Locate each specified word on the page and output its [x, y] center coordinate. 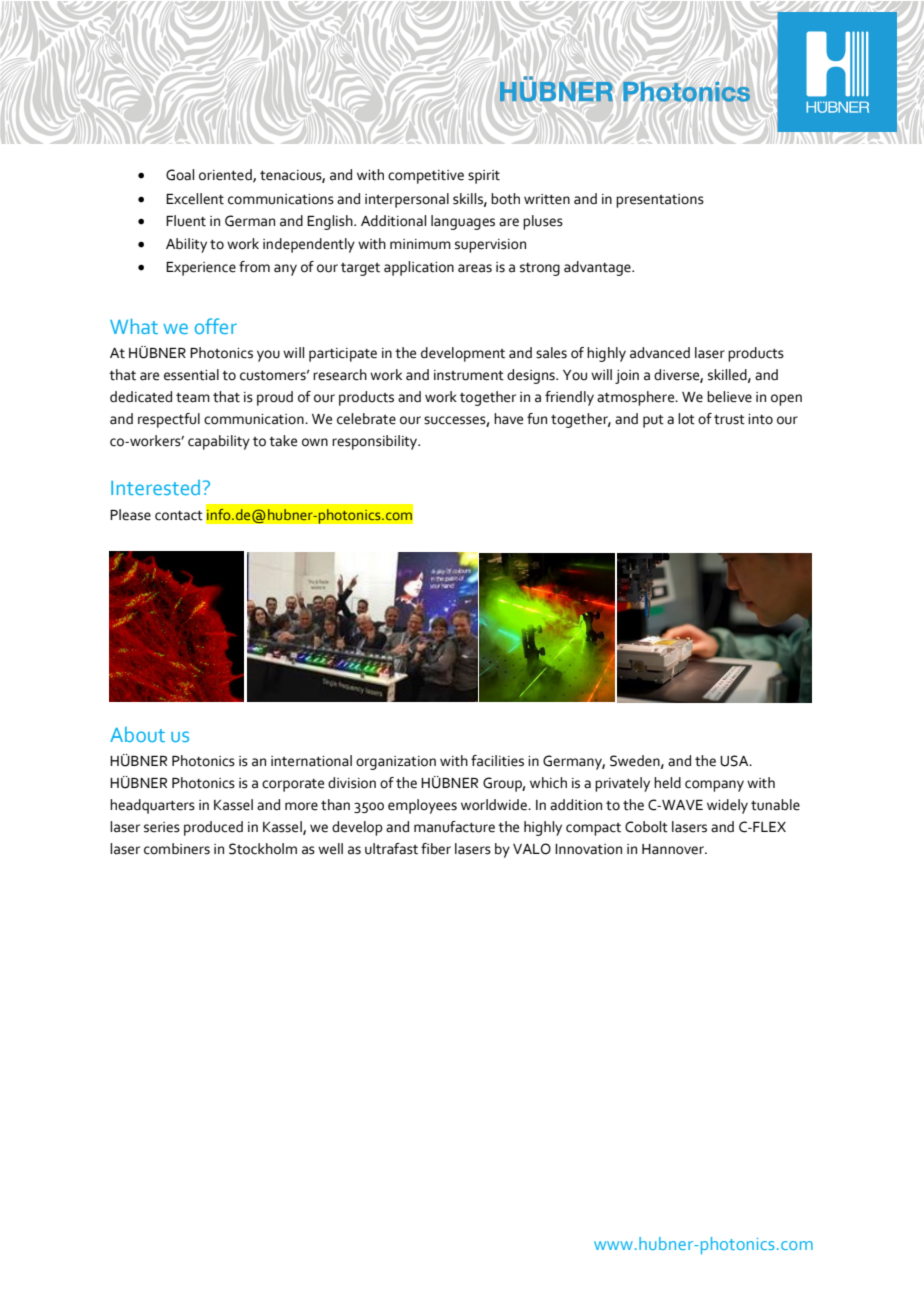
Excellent [195, 199]
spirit [484, 177]
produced [213, 828]
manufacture [454, 827]
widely [727, 806]
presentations [660, 201]
